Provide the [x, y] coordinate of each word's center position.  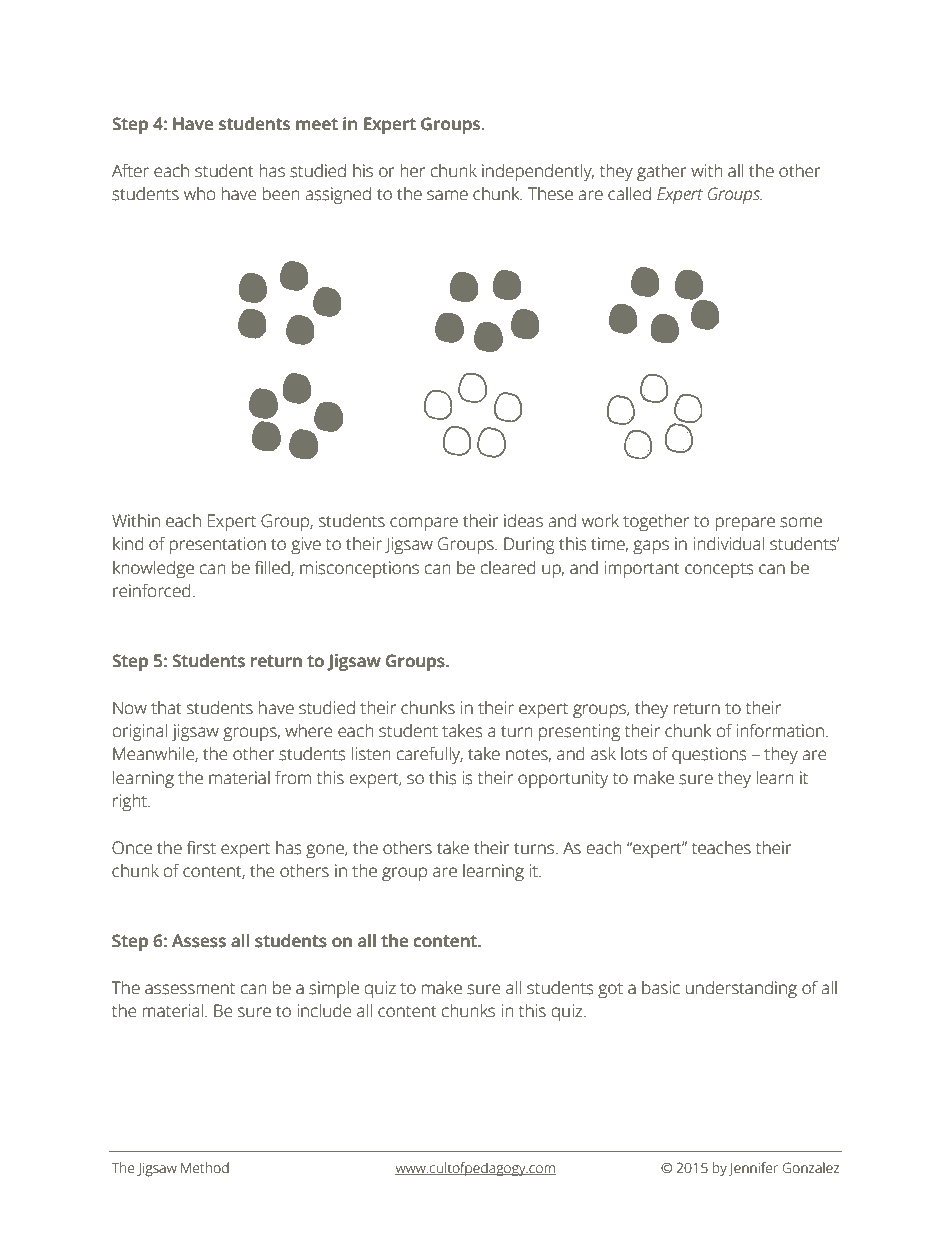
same [447, 195]
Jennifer [753, 1169]
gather [661, 172]
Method [205, 1168]
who [199, 194]
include [324, 1011]
